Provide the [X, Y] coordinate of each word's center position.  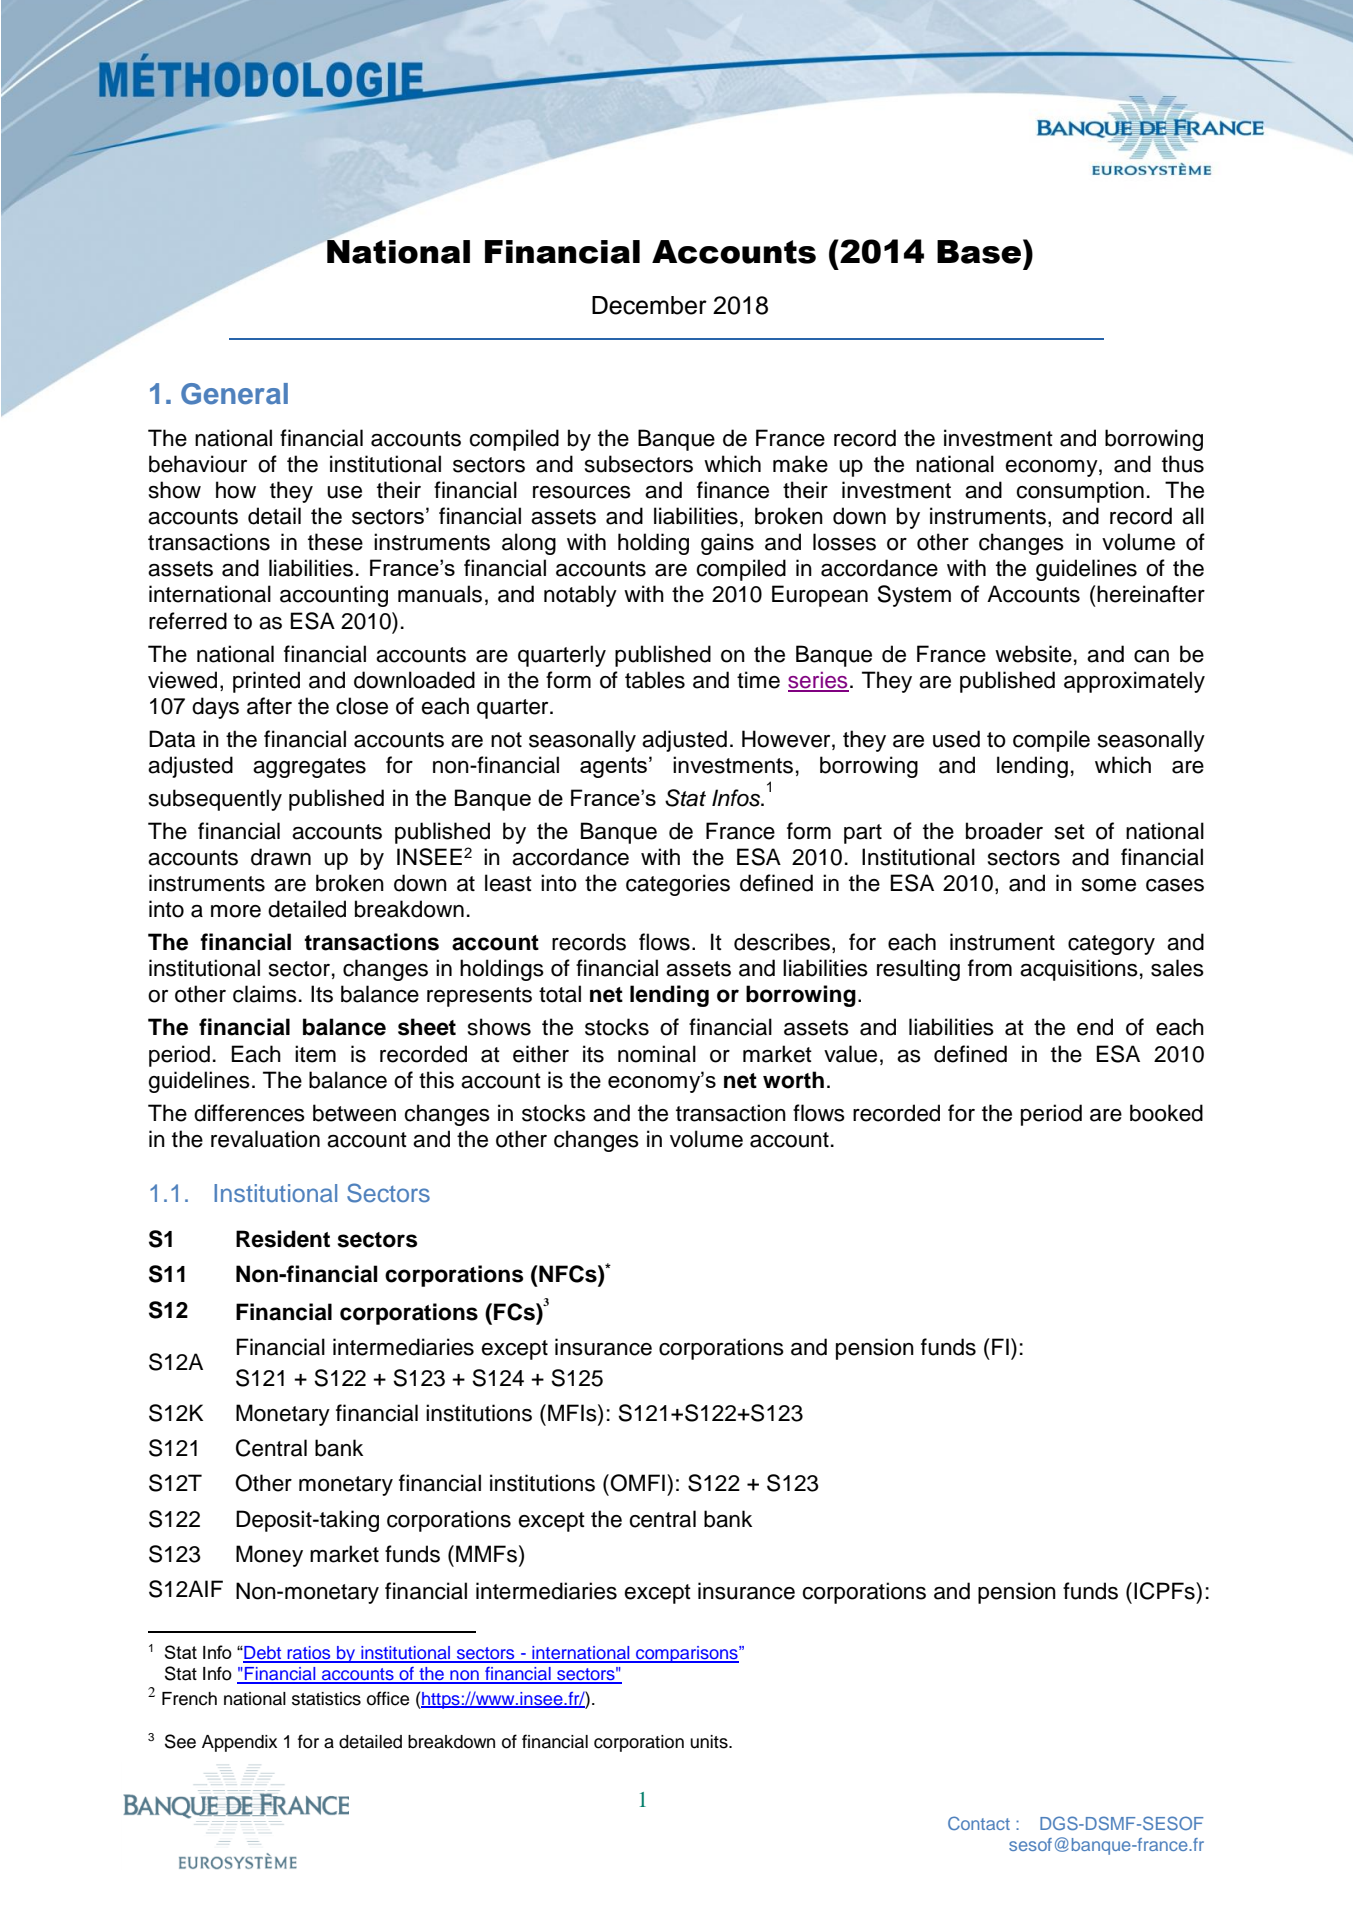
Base [980, 251]
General [234, 394]
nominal [657, 1054]
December [649, 305]
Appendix [239, 1743]
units [710, 1742]
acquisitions [1079, 970]
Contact [979, 1823]
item [315, 1054]
